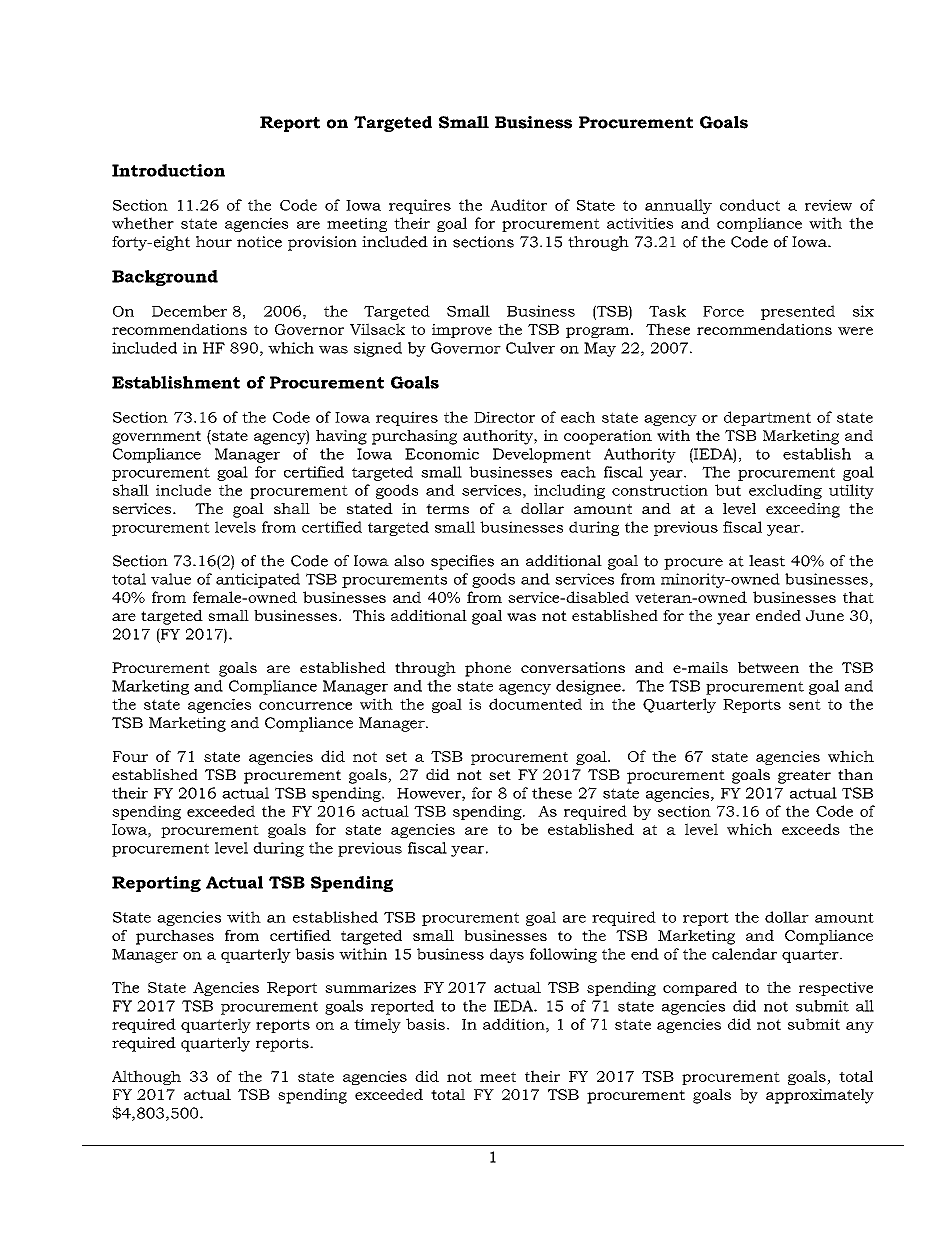  I want to click on Although, so click(146, 1077).
